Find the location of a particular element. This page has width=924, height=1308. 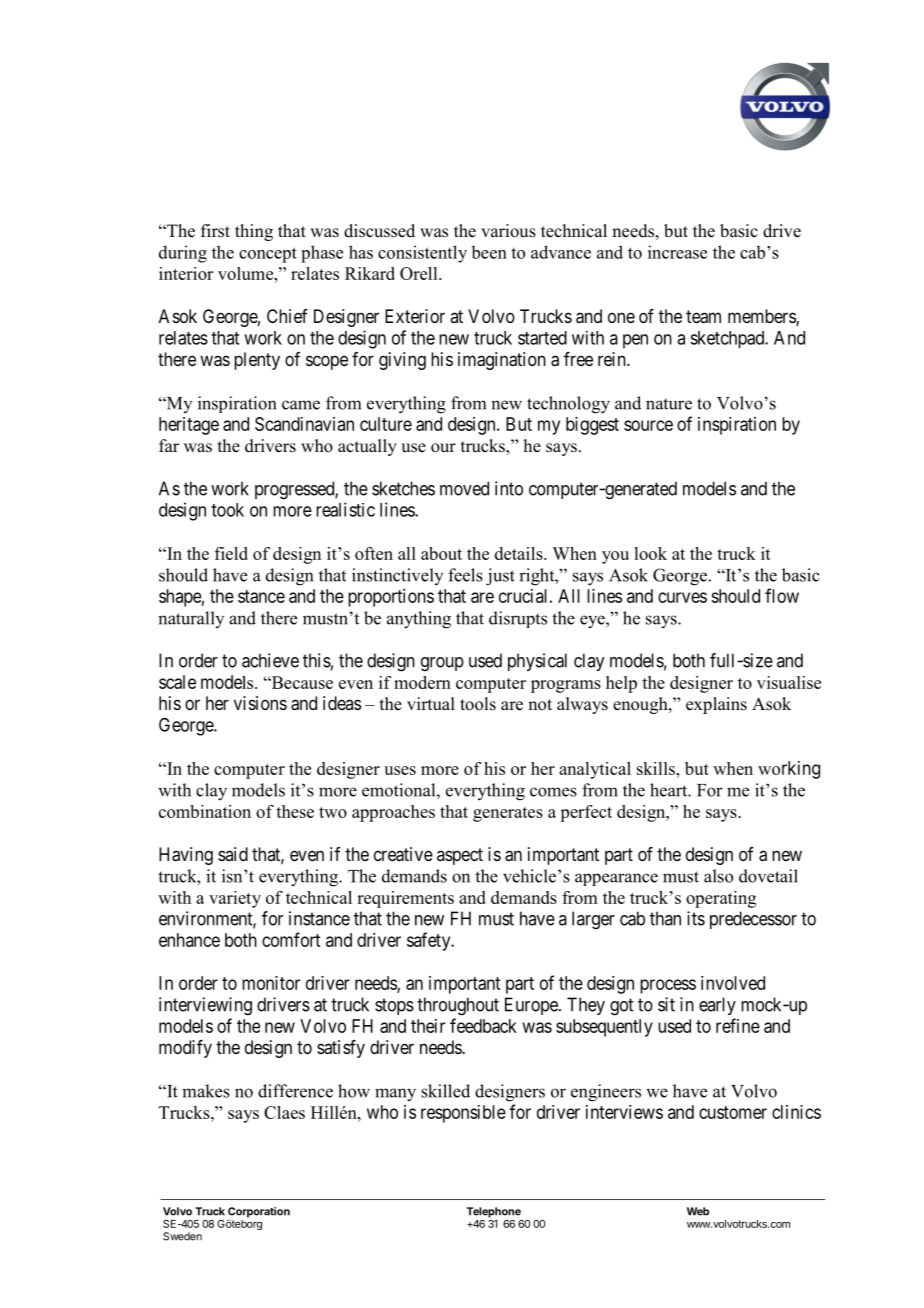

field is located at coordinates (231, 553).
